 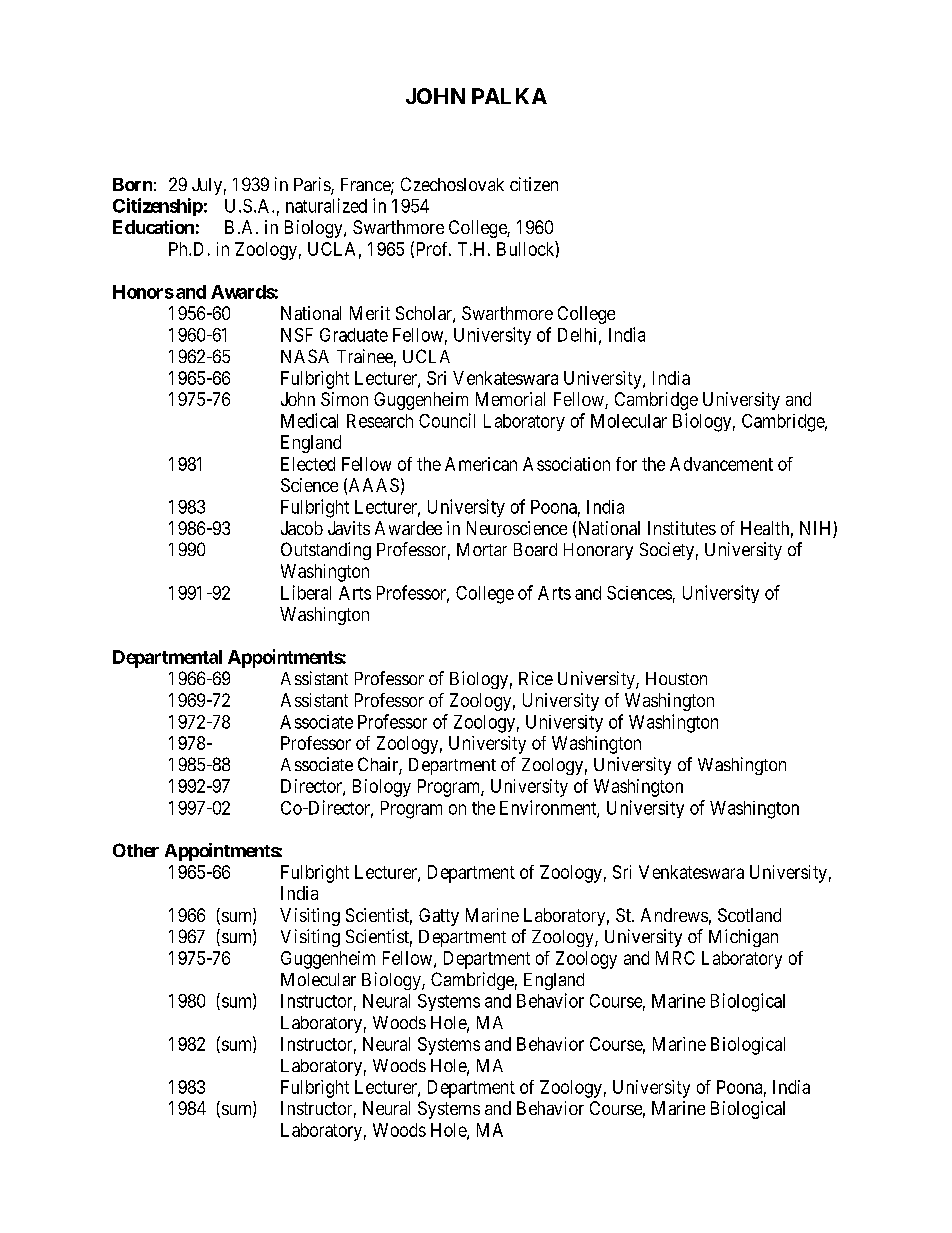 I want to click on Michigan, so click(x=743, y=938).
